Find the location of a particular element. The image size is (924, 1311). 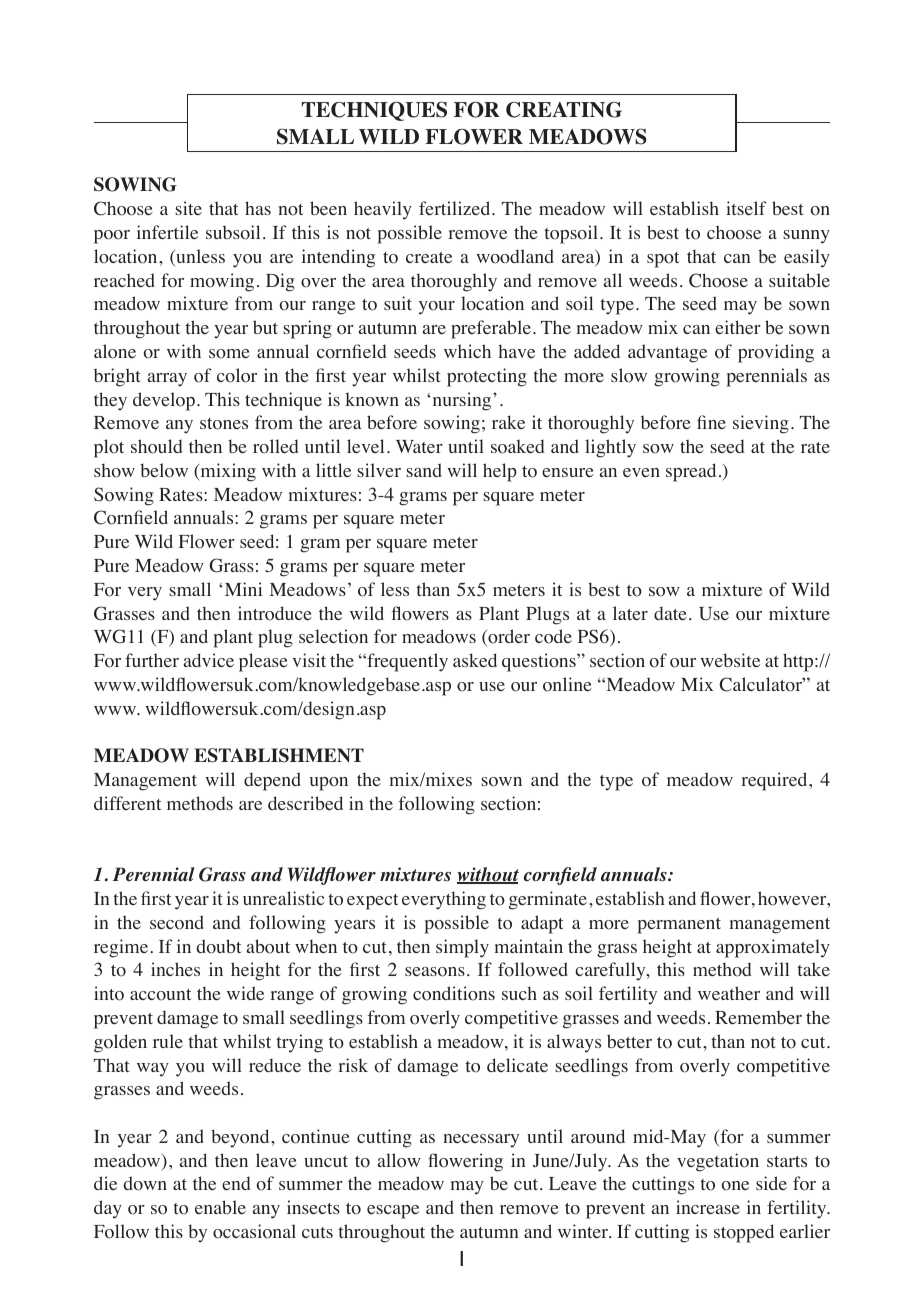

enable is located at coordinates (220, 1207).
